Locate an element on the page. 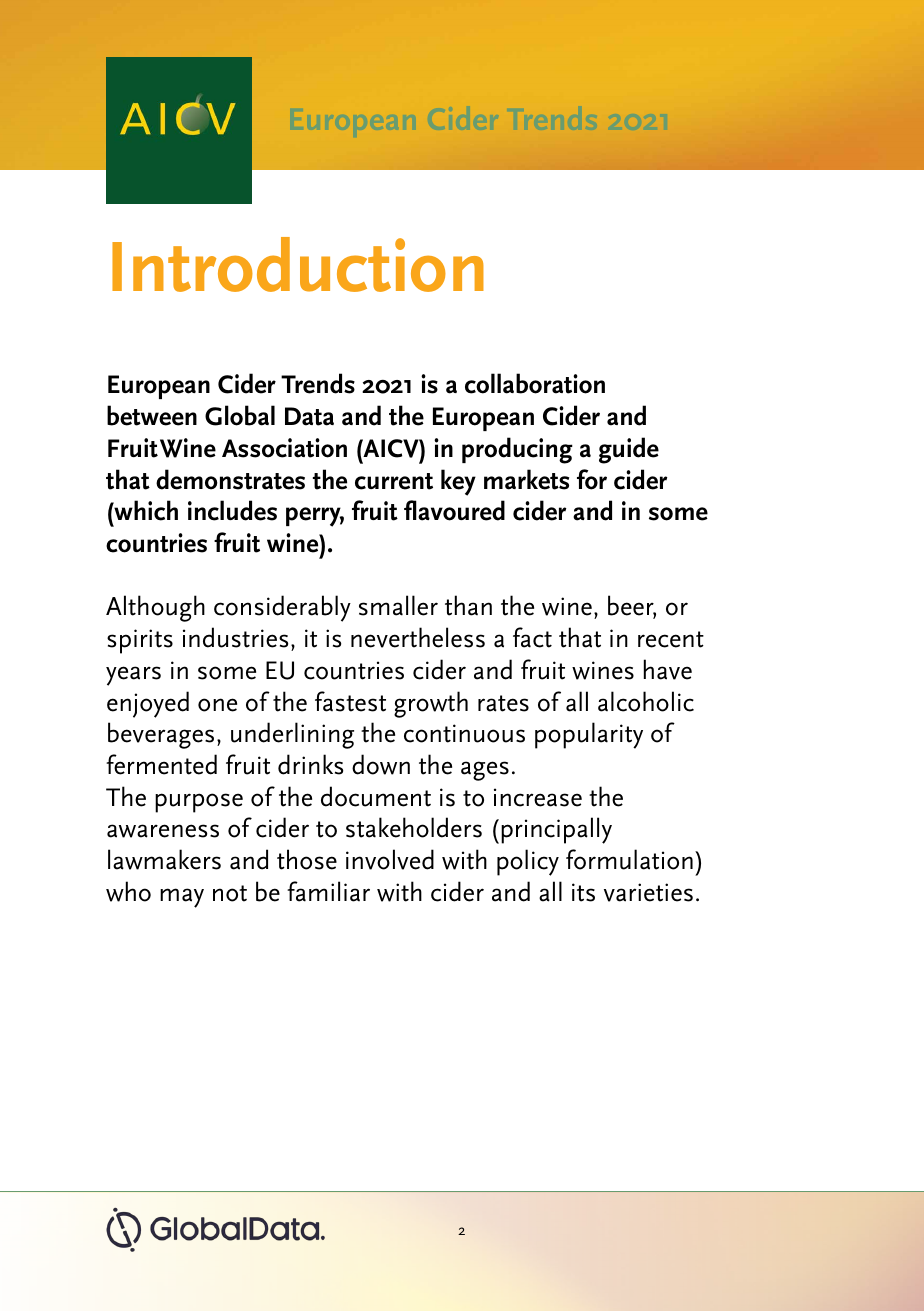 This image has width=924, height=1311. Introduction is located at coordinates (298, 264).
